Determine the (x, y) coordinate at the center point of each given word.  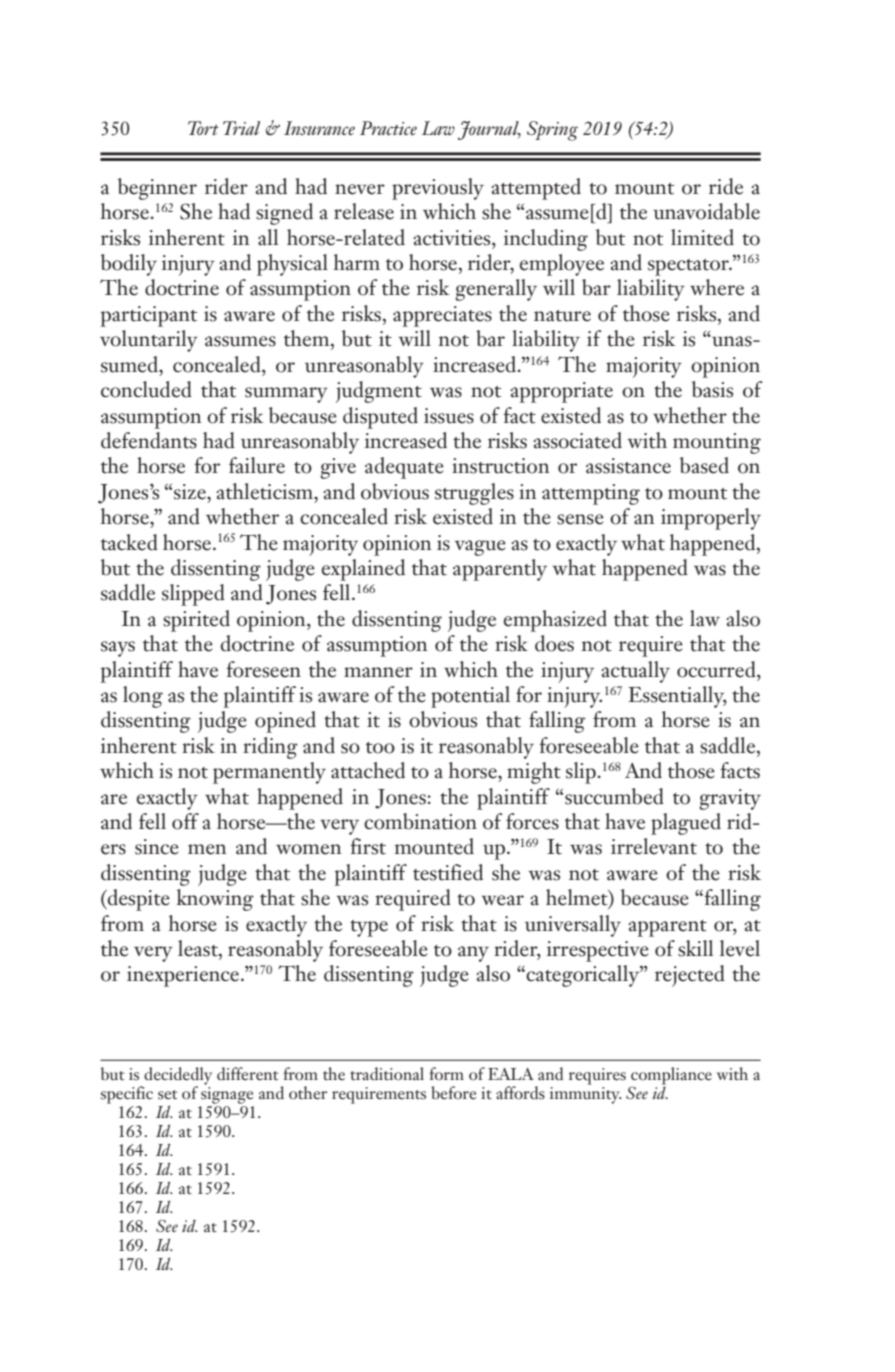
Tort (203, 128)
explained (363, 570)
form (446, 1073)
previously (438, 189)
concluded (146, 389)
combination (420, 821)
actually (635, 672)
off (185, 821)
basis (712, 389)
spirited (196, 621)
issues (449, 416)
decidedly (178, 1077)
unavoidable (706, 211)
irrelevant (654, 846)
